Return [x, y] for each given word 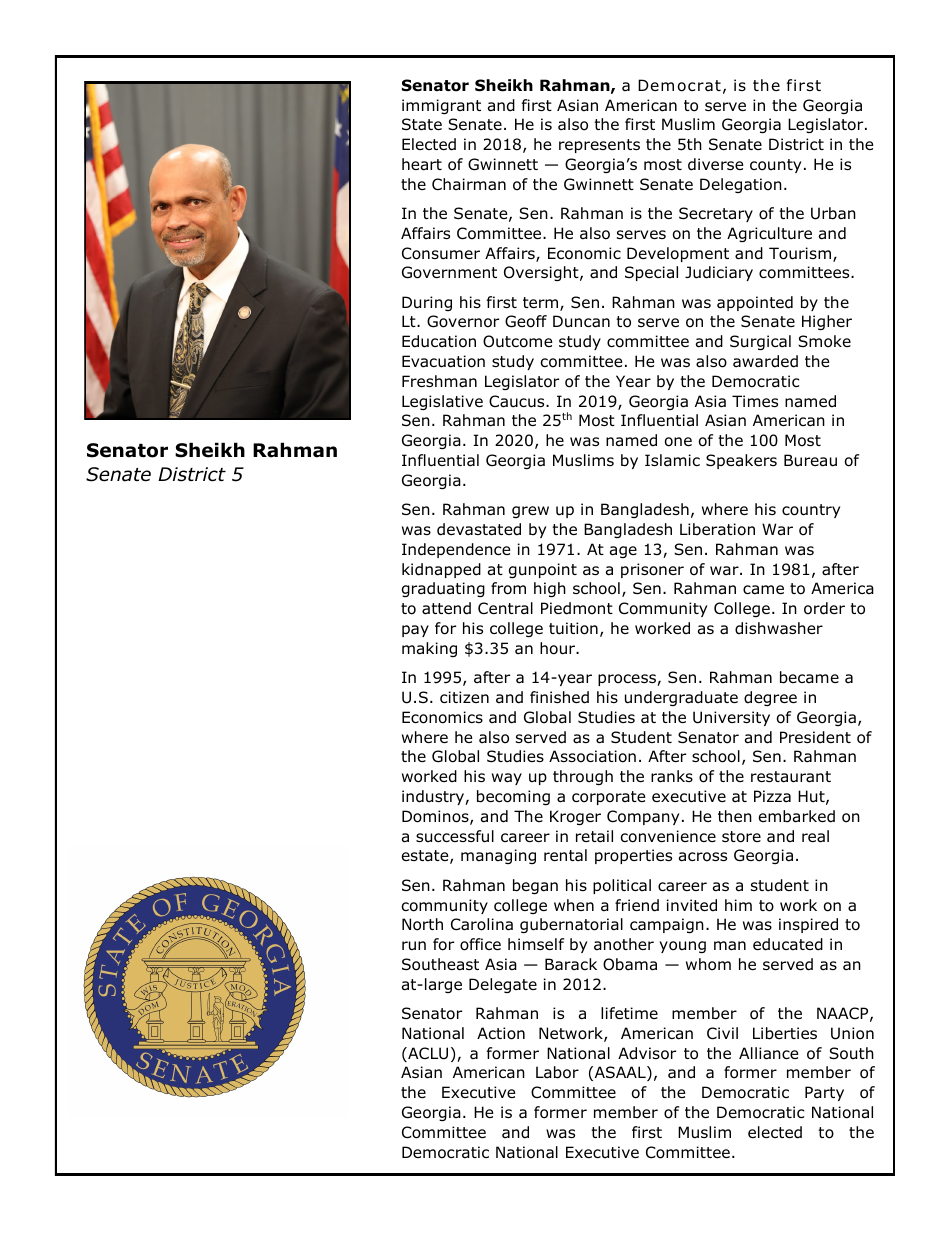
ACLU [427, 1054]
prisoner [652, 570]
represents [599, 146]
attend [446, 608]
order [824, 608]
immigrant [441, 106]
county [775, 166]
